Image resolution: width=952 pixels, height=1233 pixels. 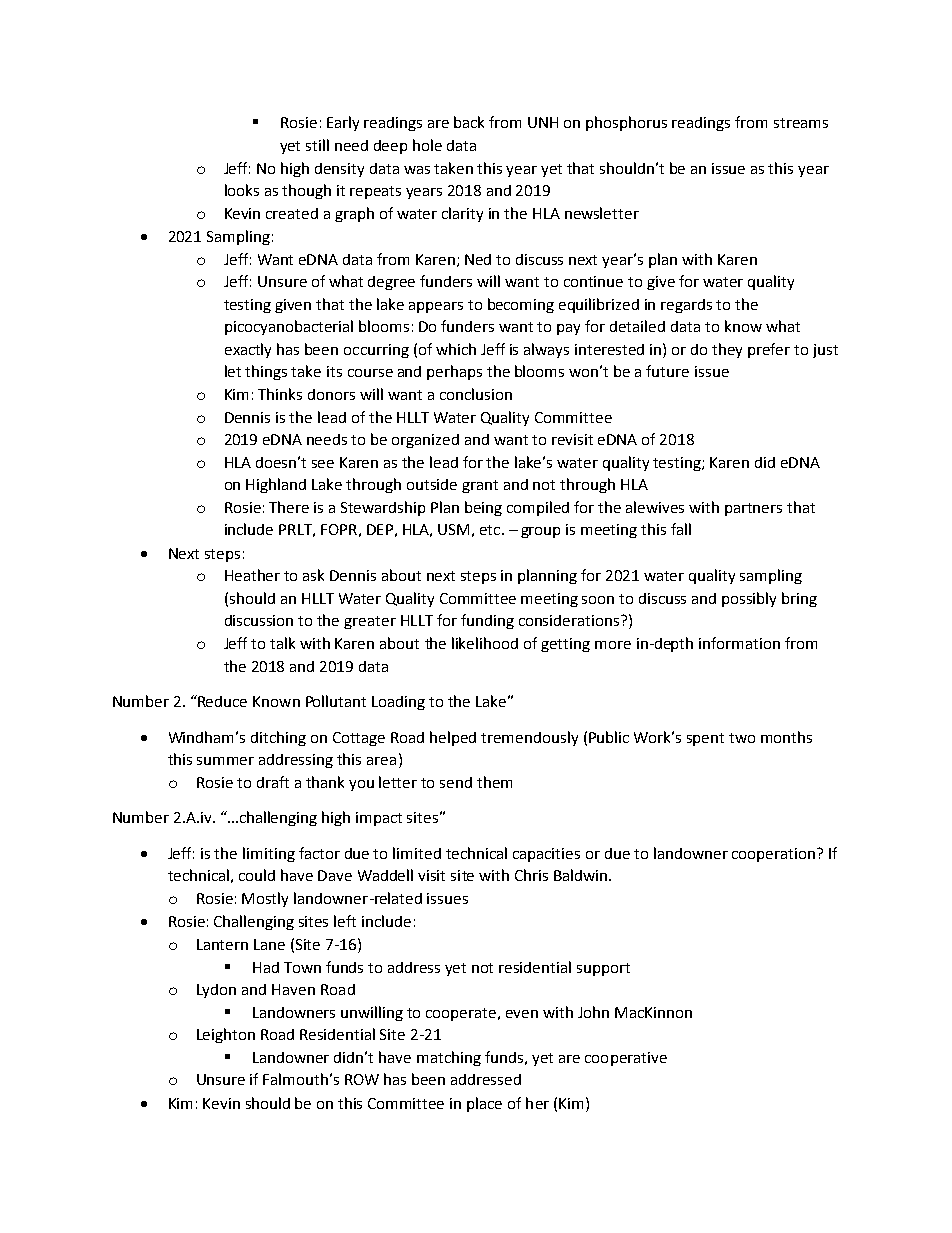 What do you see at coordinates (742, 738) in the page?
I see `two` at bounding box center [742, 738].
